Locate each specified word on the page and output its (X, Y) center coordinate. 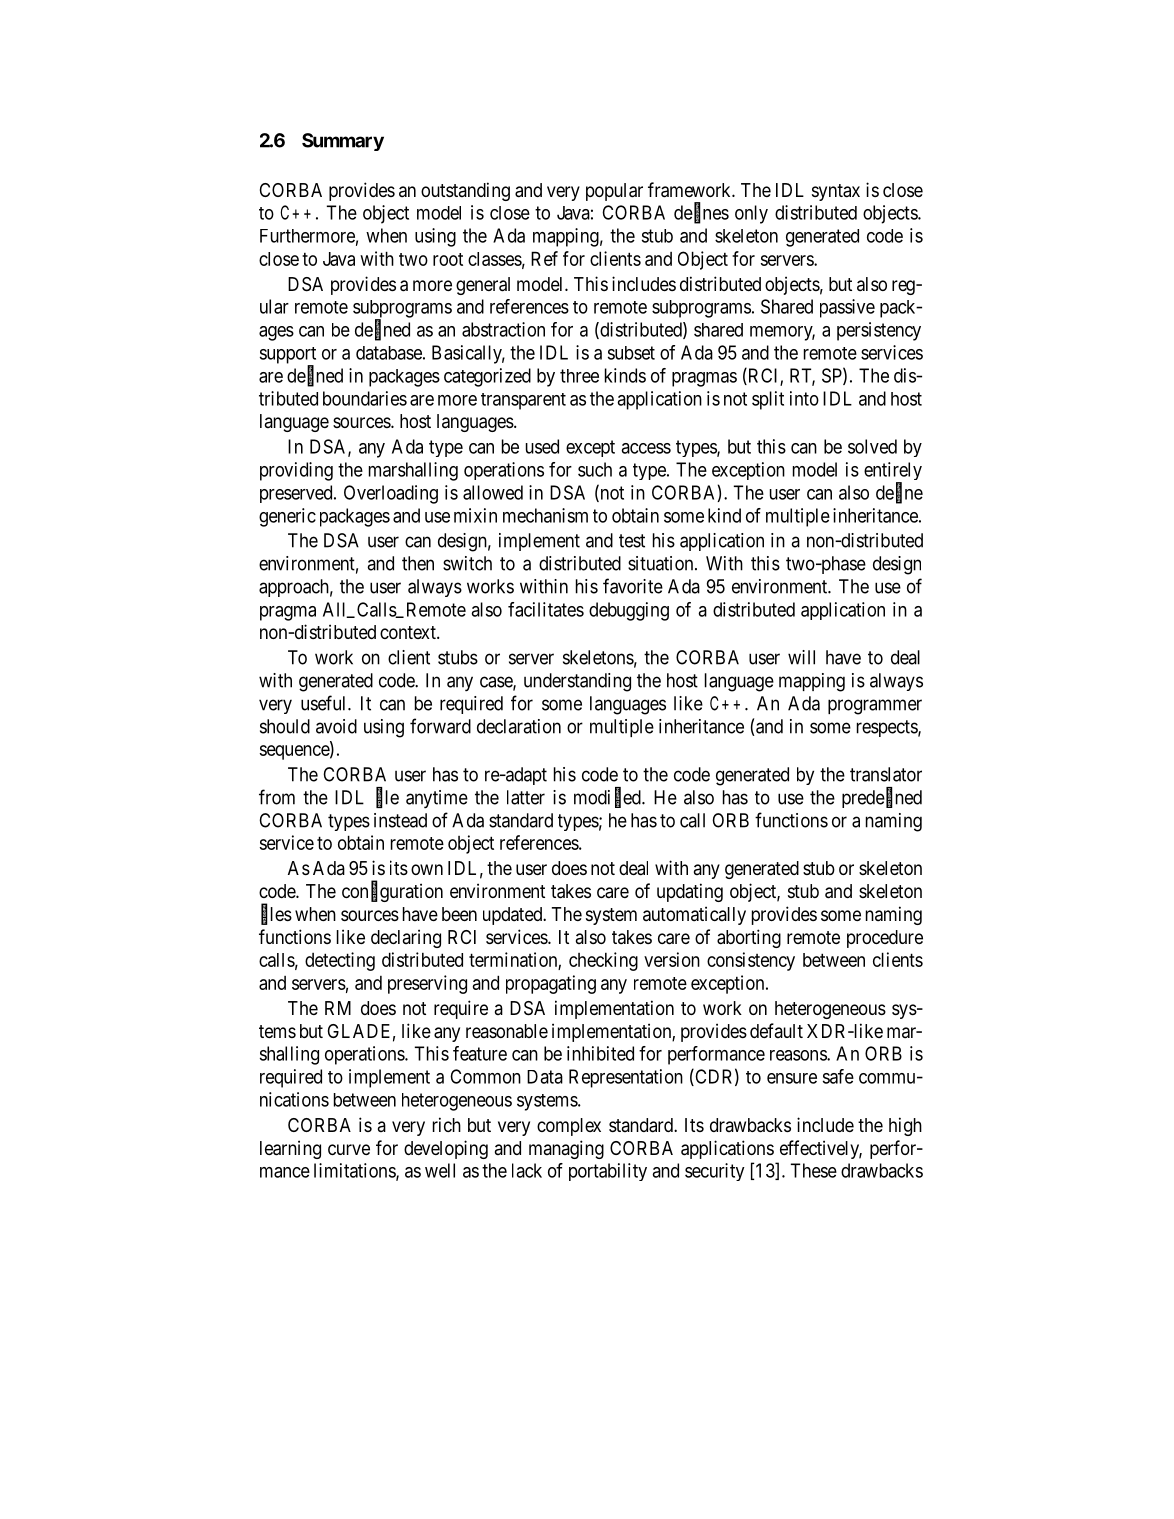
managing (566, 1149)
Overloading (391, 494)
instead (400, 820)
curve (349, 1149)
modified (608, 798)
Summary (343, 142)
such (595, 469)
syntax (836, 192)
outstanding (465, 191)
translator (886, 774)
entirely (893, 472)
